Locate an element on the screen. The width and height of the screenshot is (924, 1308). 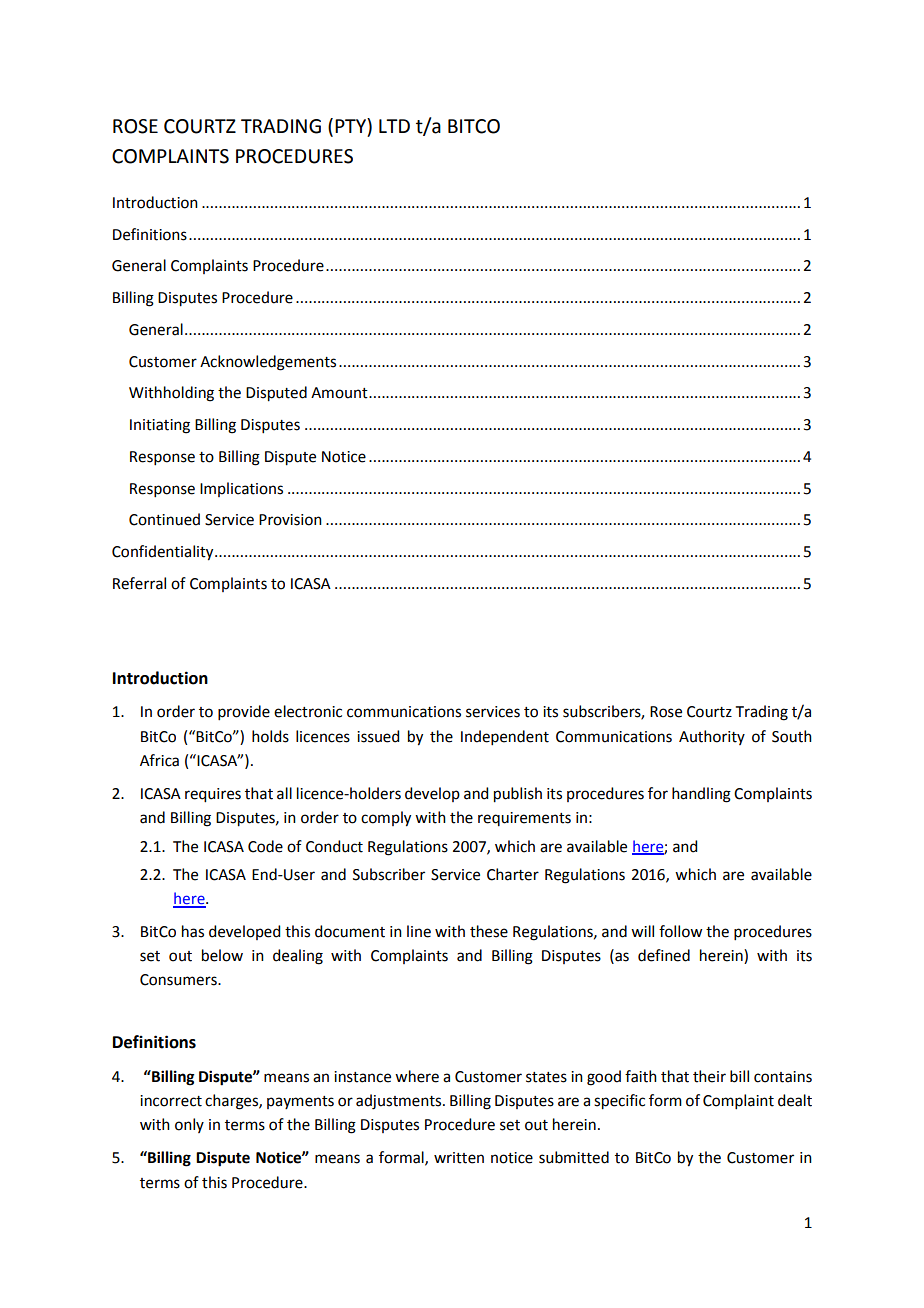
LTD is located at coordinates (394, 126).
